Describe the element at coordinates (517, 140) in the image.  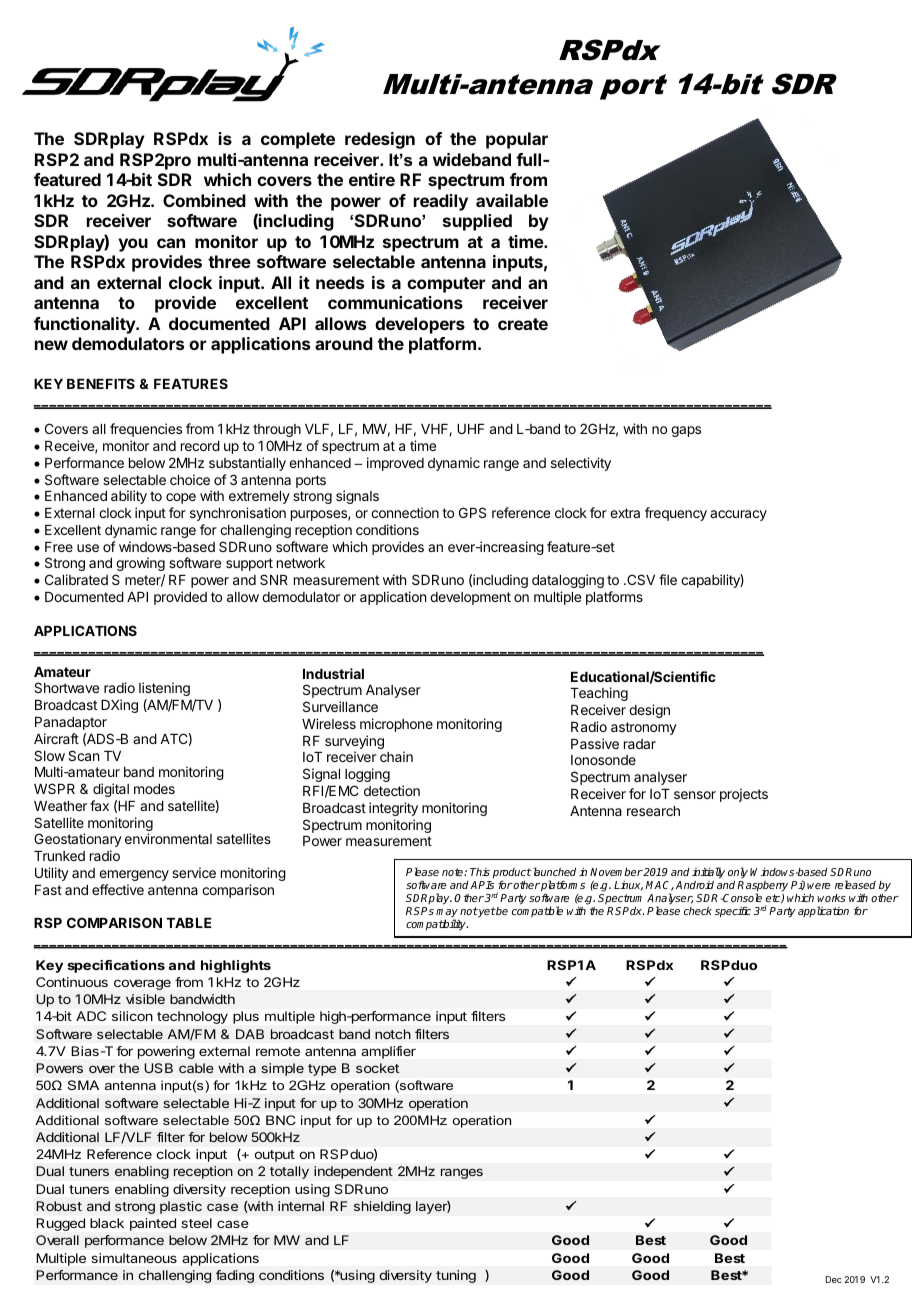
I see `popular` at that location.
